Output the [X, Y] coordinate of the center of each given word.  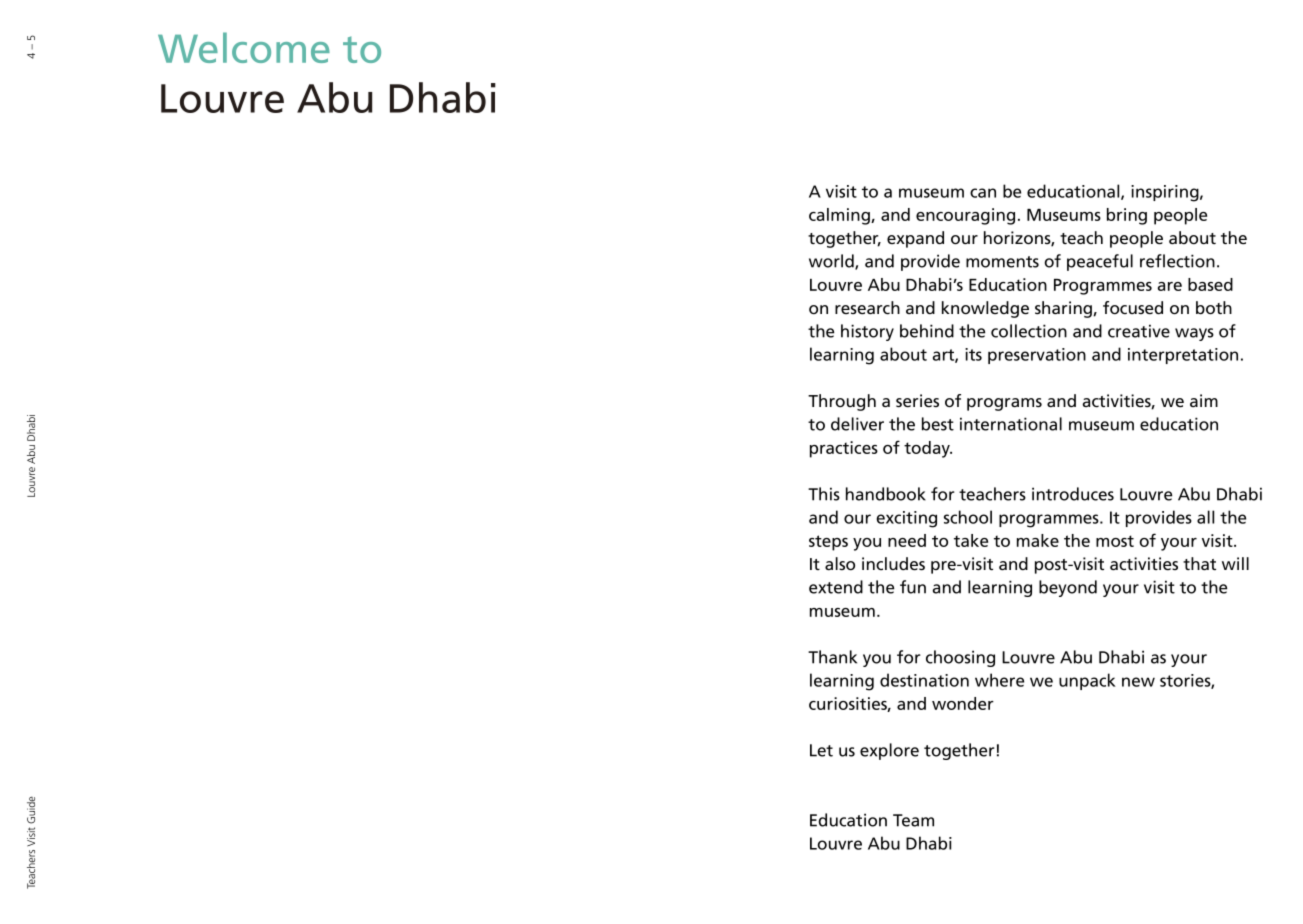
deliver [857, 424]
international [1011, 424]
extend [836, 587]
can [983, 193]
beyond [1068, 588]
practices [844, 449]
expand [915, 239]
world [832, 262]
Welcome [244, 47]
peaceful [1100, 262]
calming [840, 216]
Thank [832, 657]
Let [821, 750]
